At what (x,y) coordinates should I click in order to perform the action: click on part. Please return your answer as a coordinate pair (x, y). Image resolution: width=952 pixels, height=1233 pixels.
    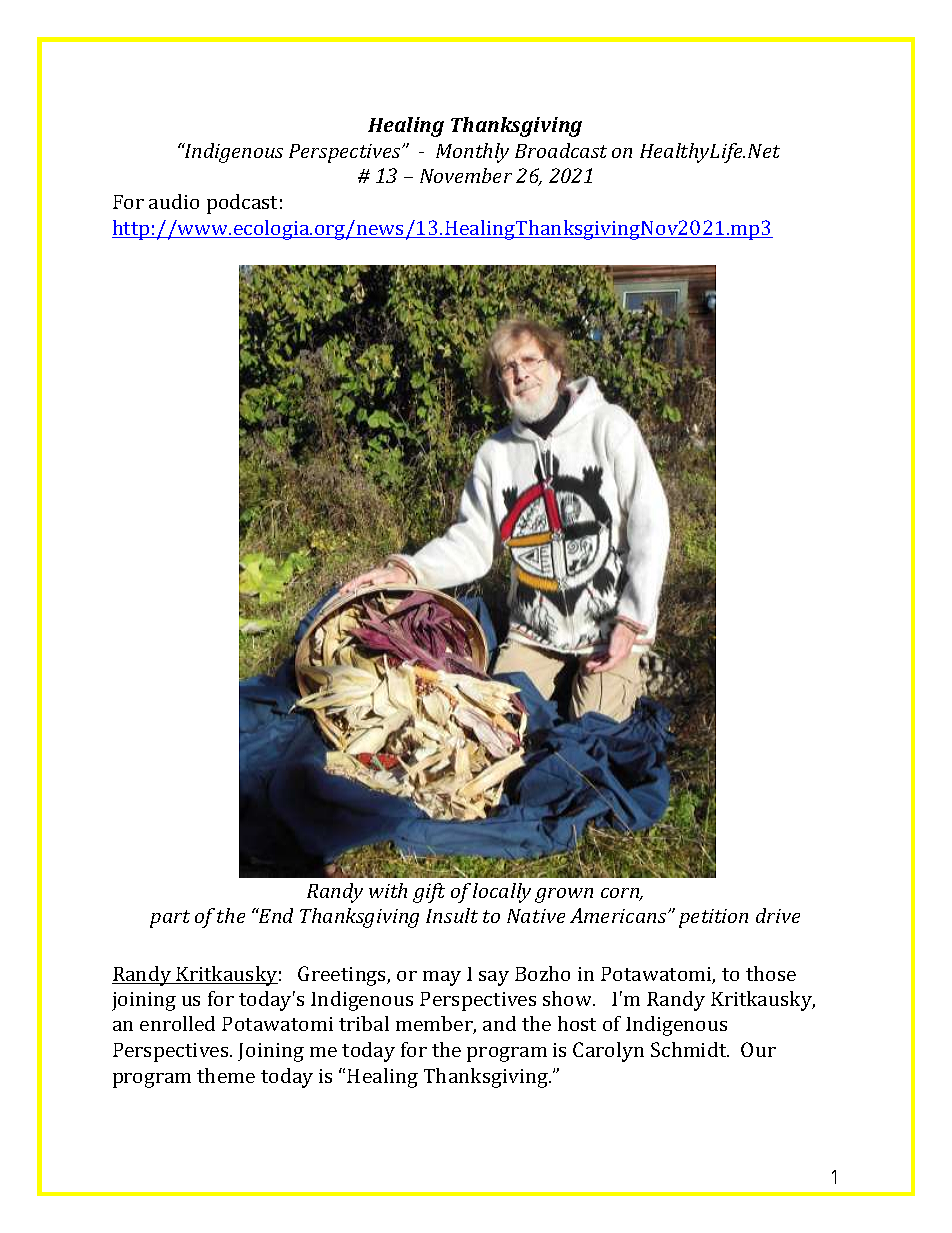
    Looking at the image, I should click on (170, 919).
